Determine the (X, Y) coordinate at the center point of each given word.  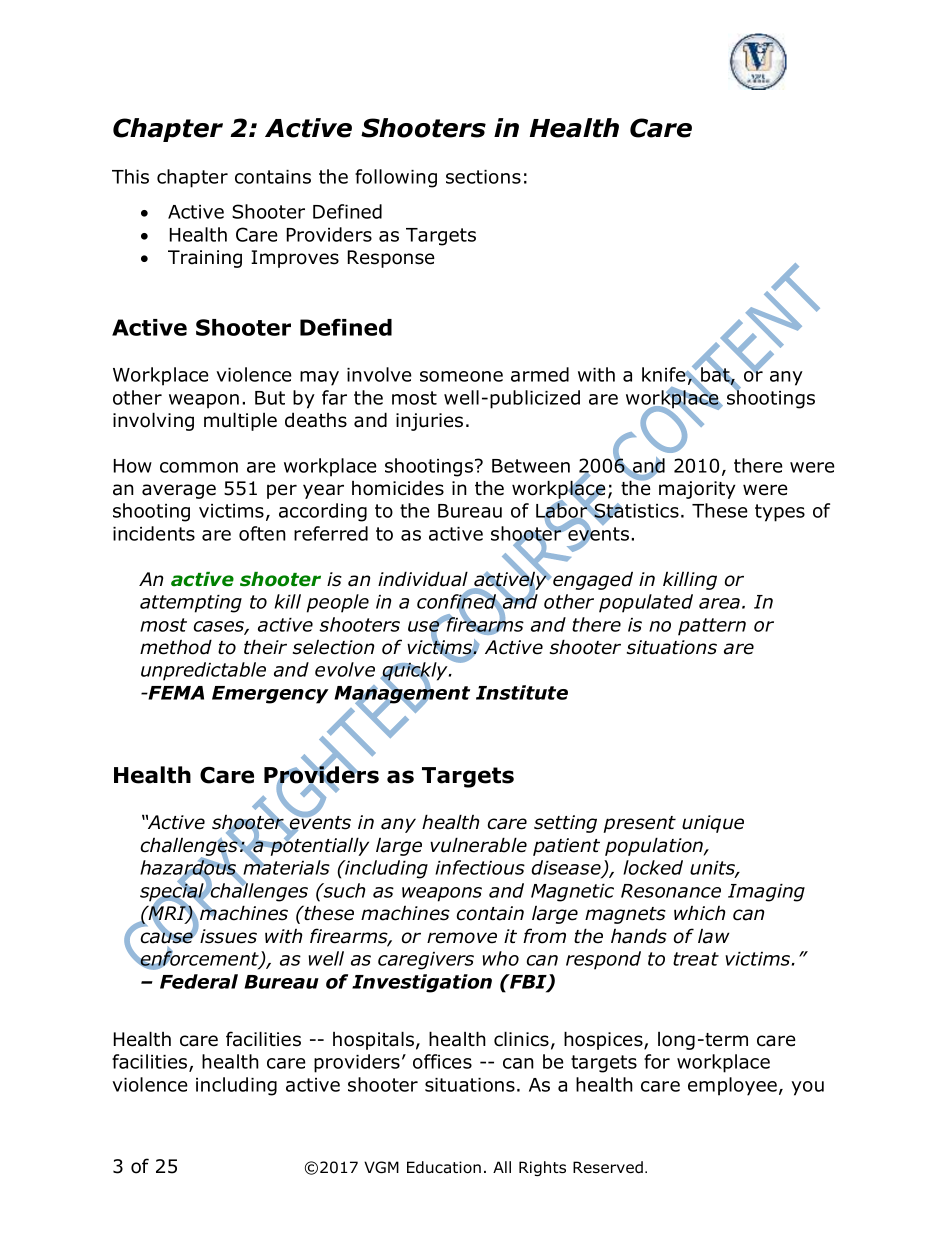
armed (540, 374)
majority (697, 490)
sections (483, 177)
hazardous (189, 868)
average (179, 491)
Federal (199, 981)
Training (205, 259)
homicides (398, 488)
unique (713, 824)
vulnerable (478, 845)
